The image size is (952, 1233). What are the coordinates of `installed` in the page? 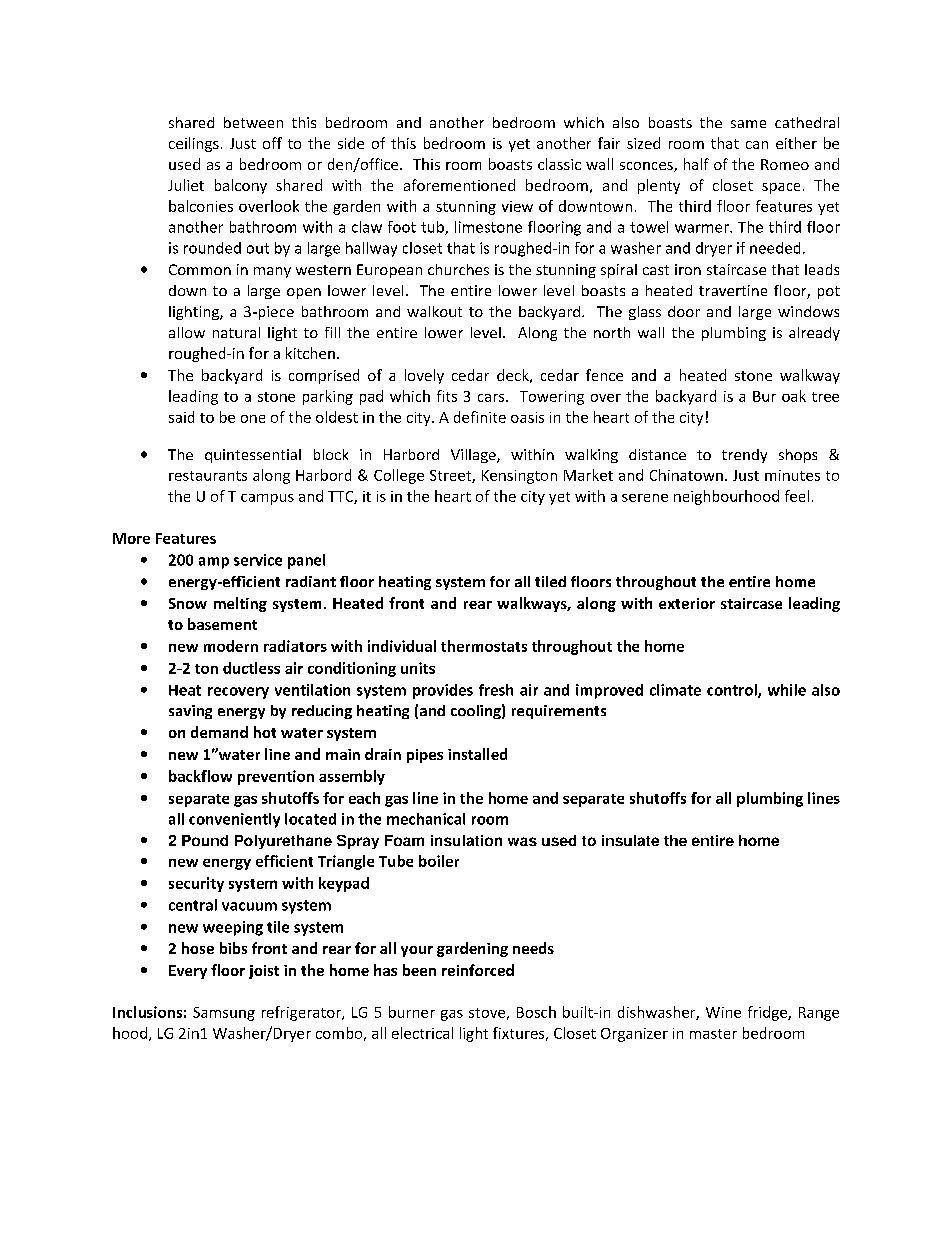 It's located at (477, 754).
